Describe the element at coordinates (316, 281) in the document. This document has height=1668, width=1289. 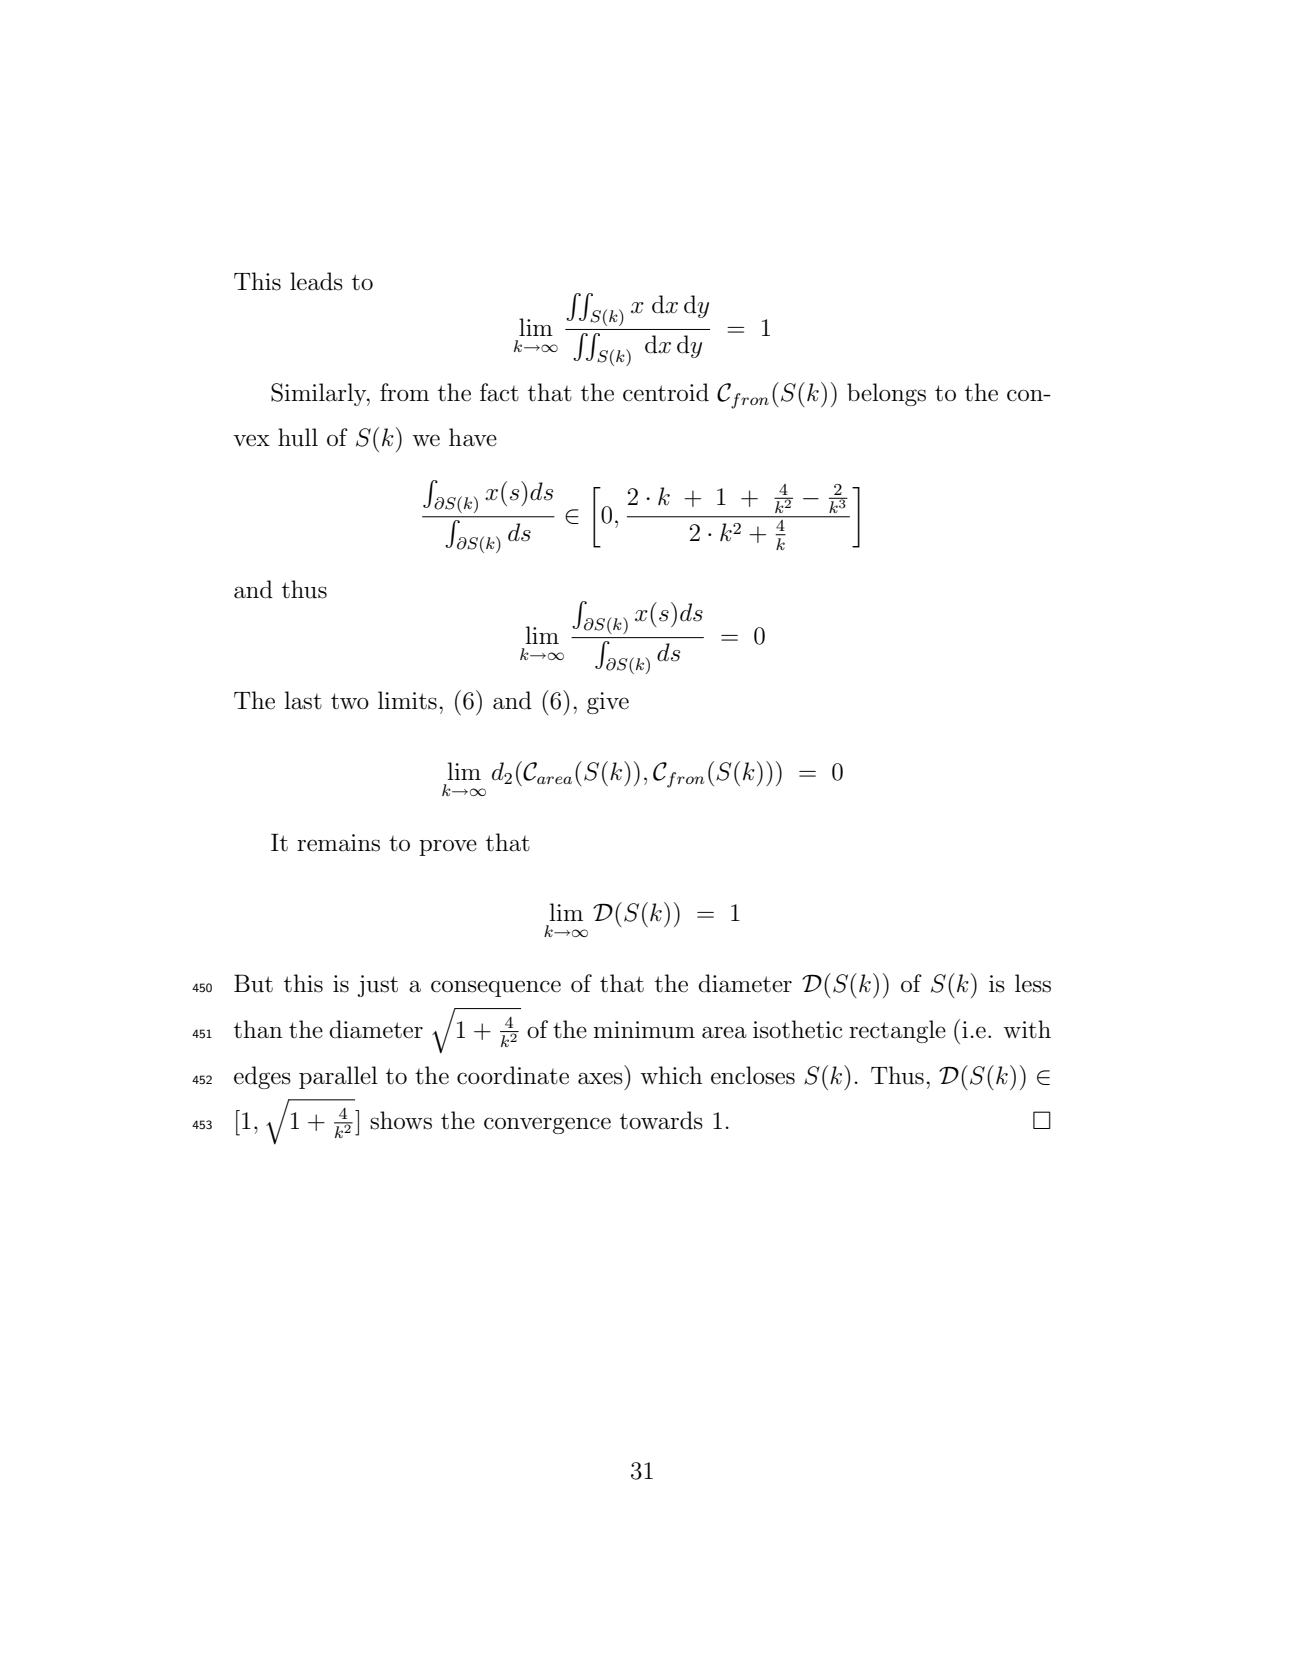
I see `leads` at that location.
